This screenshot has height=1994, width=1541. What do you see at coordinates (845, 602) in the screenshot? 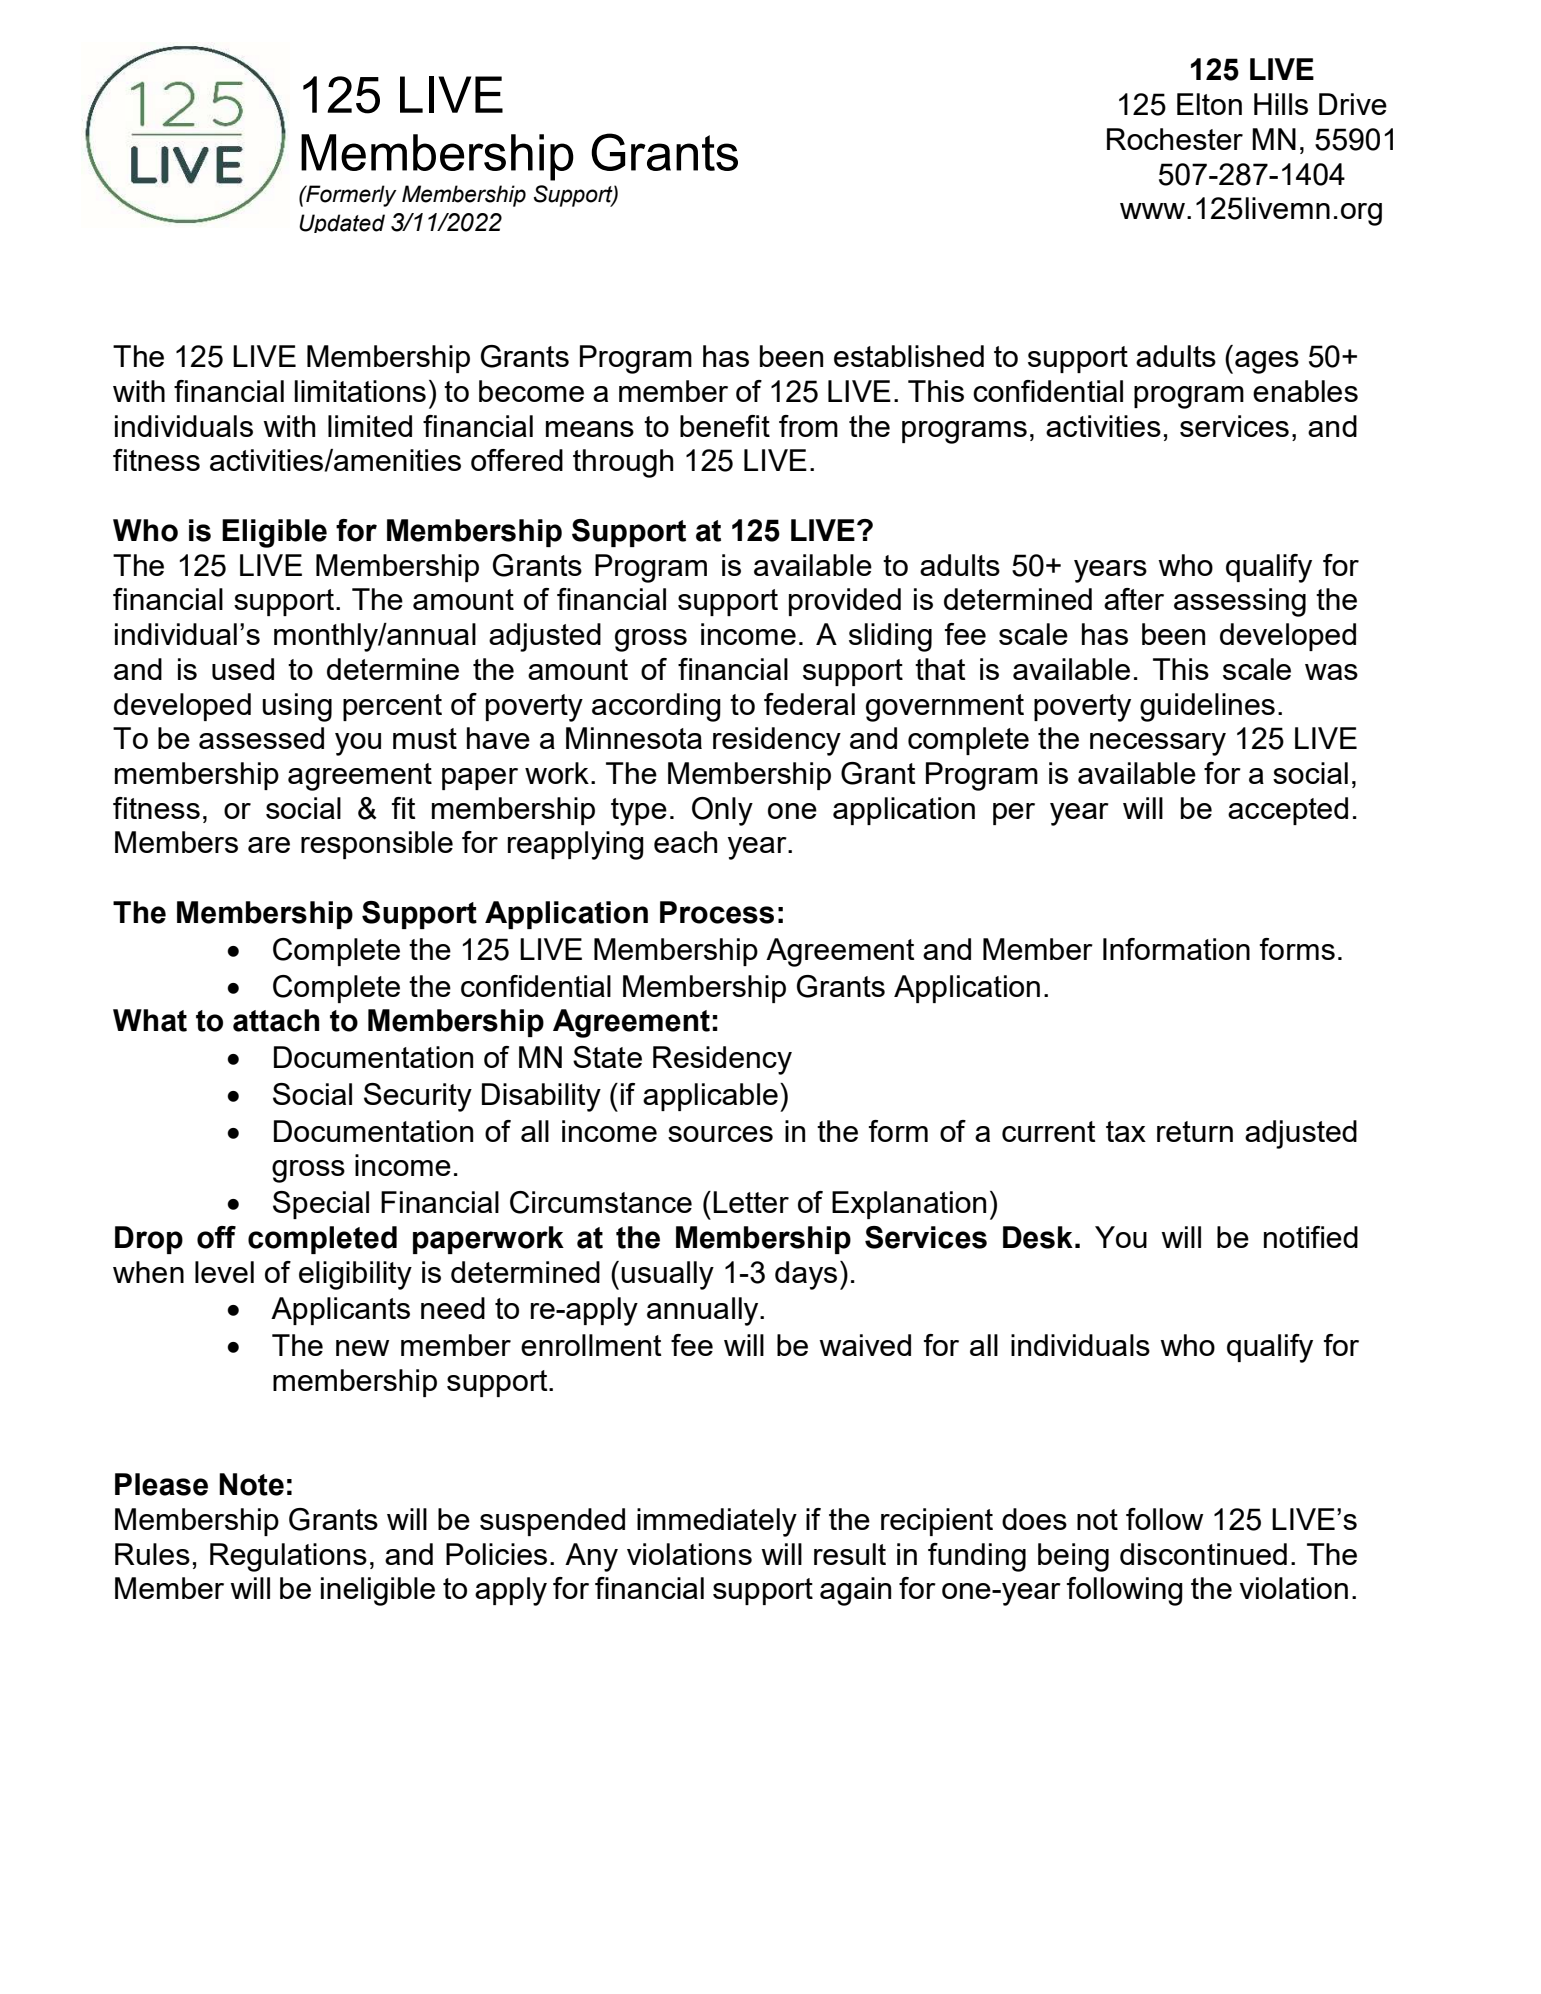
I see `provided` at bounding box center [845, 602].
